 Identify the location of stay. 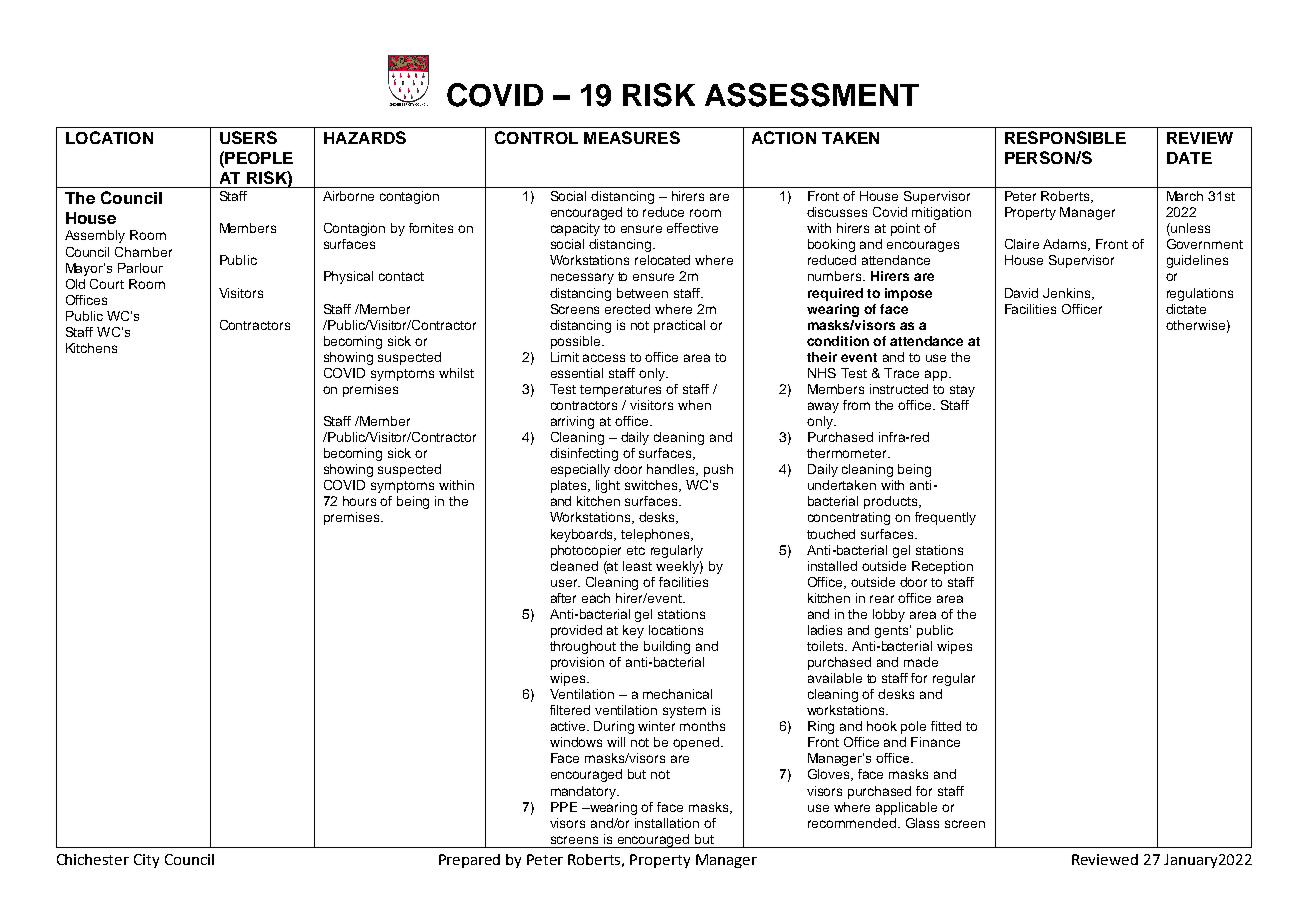
(962, 391).
